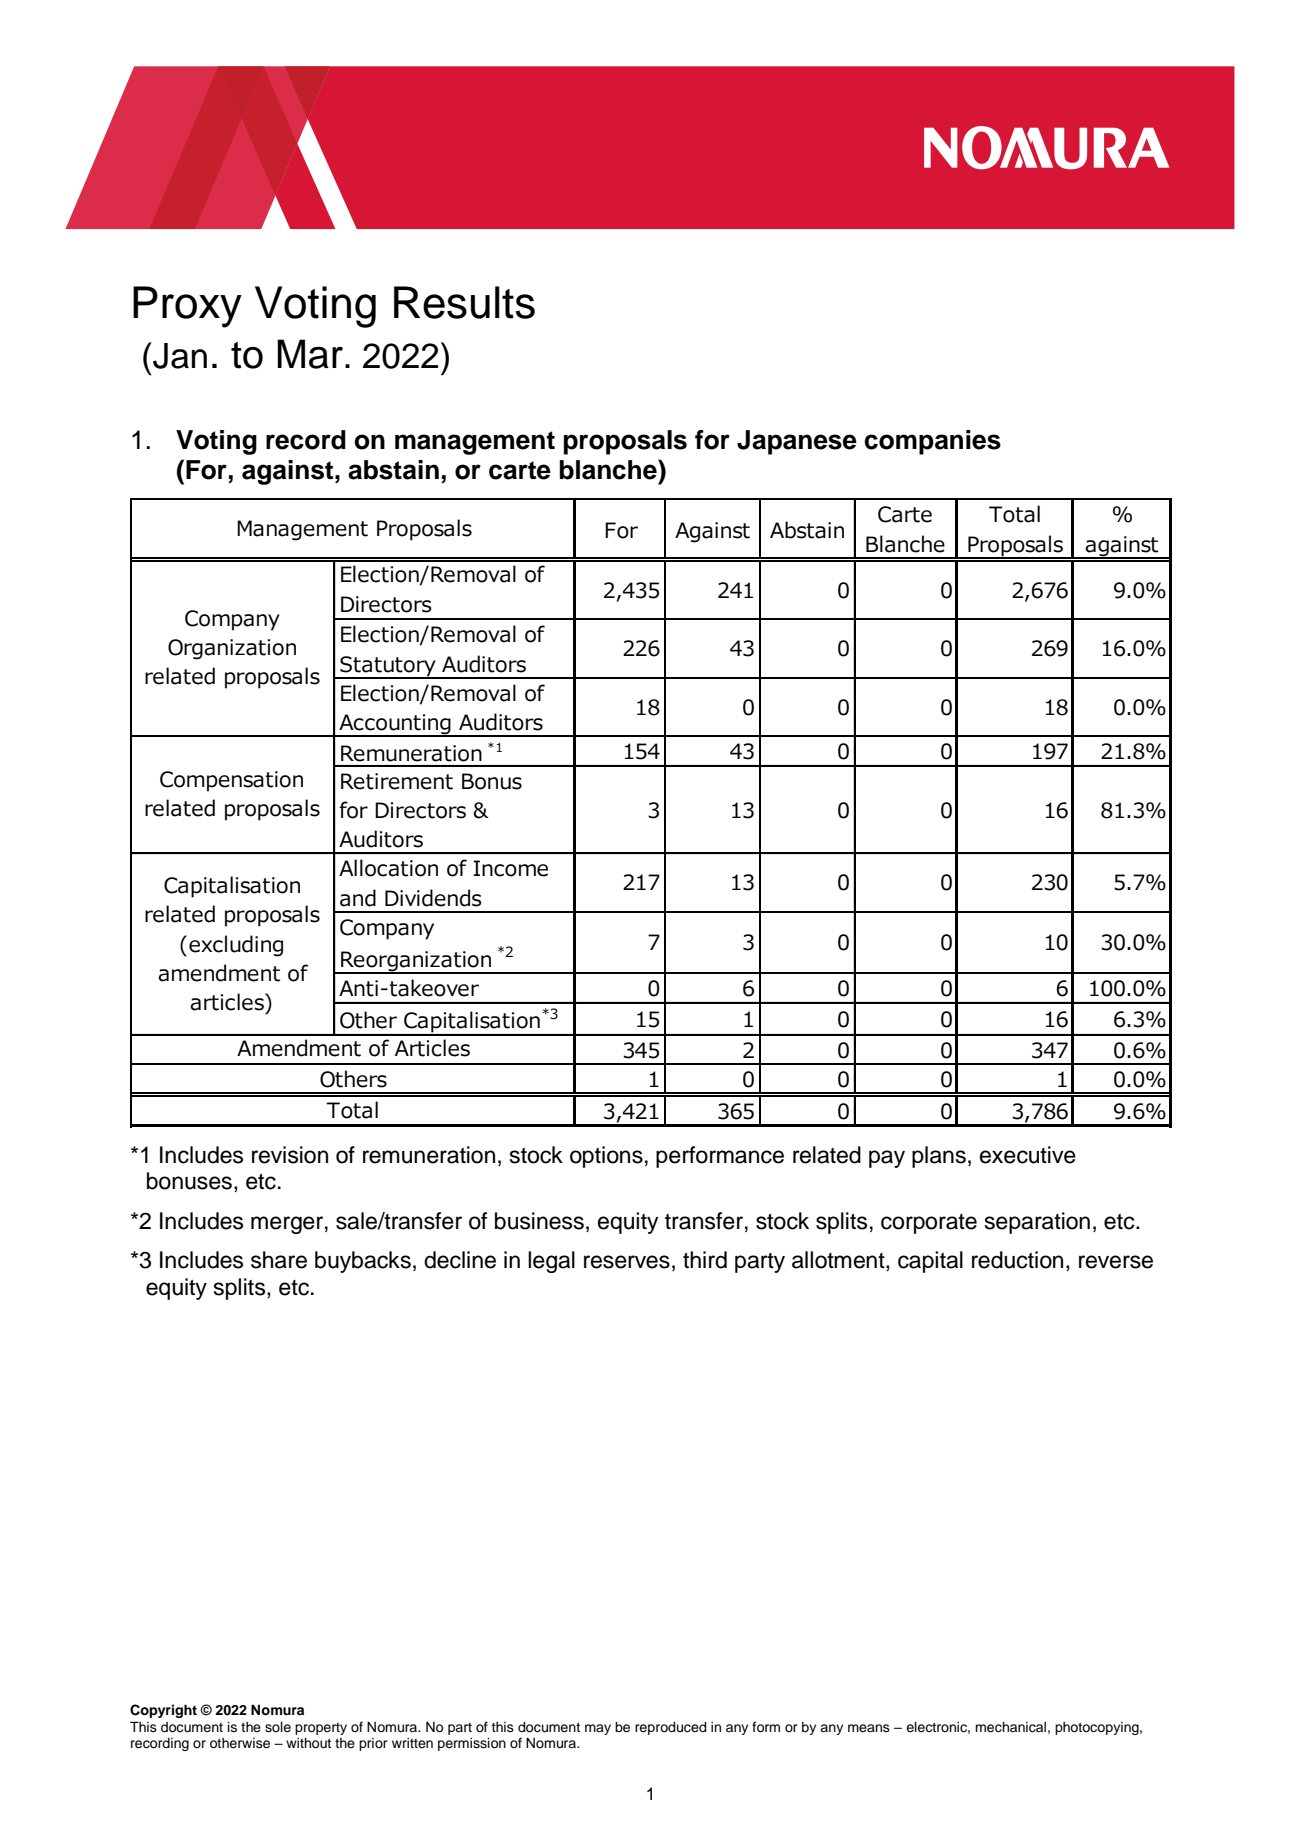 The height and width of the document is (1841, 1302). I want to click on Results, so click(464, 302).
